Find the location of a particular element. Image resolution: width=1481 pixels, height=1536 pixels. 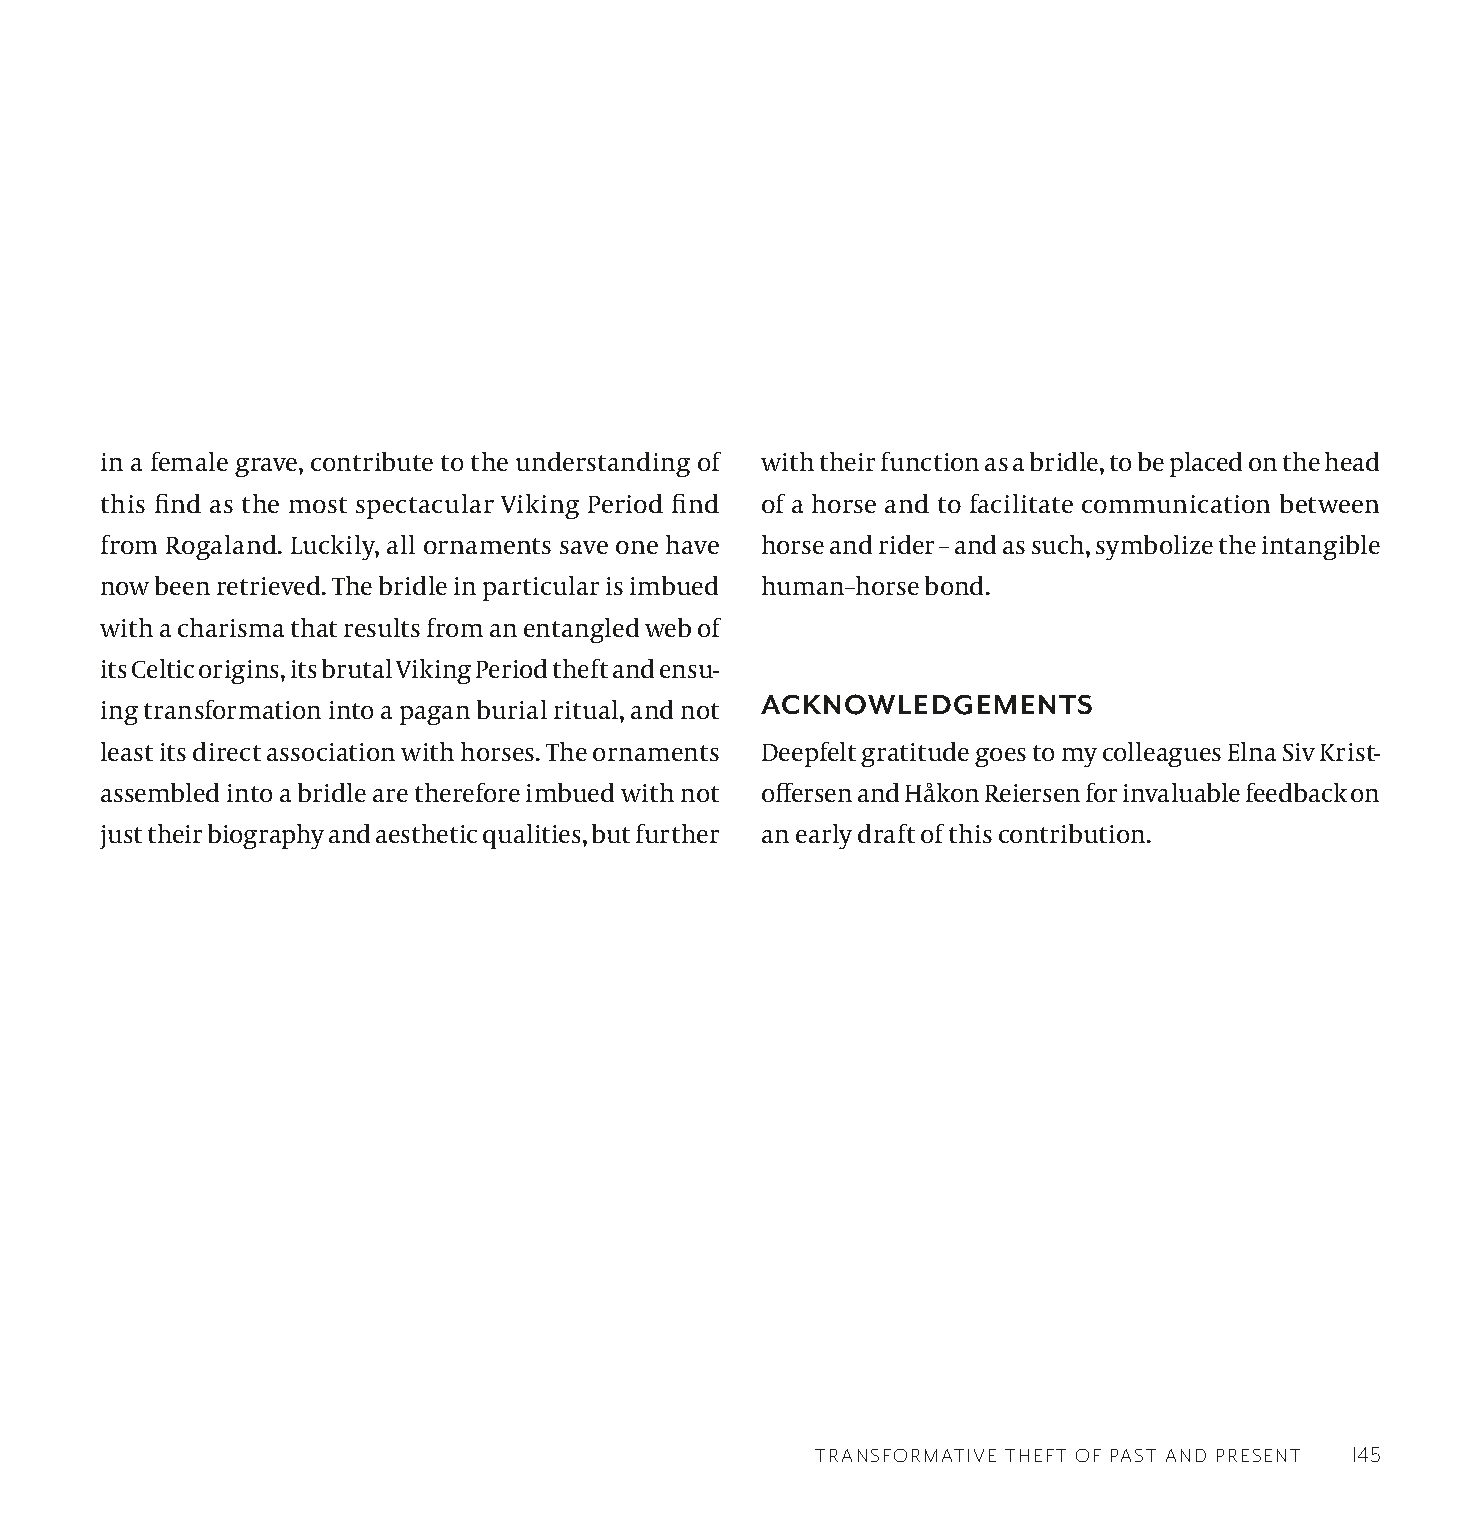

just is located at coordinates (121, 837).
